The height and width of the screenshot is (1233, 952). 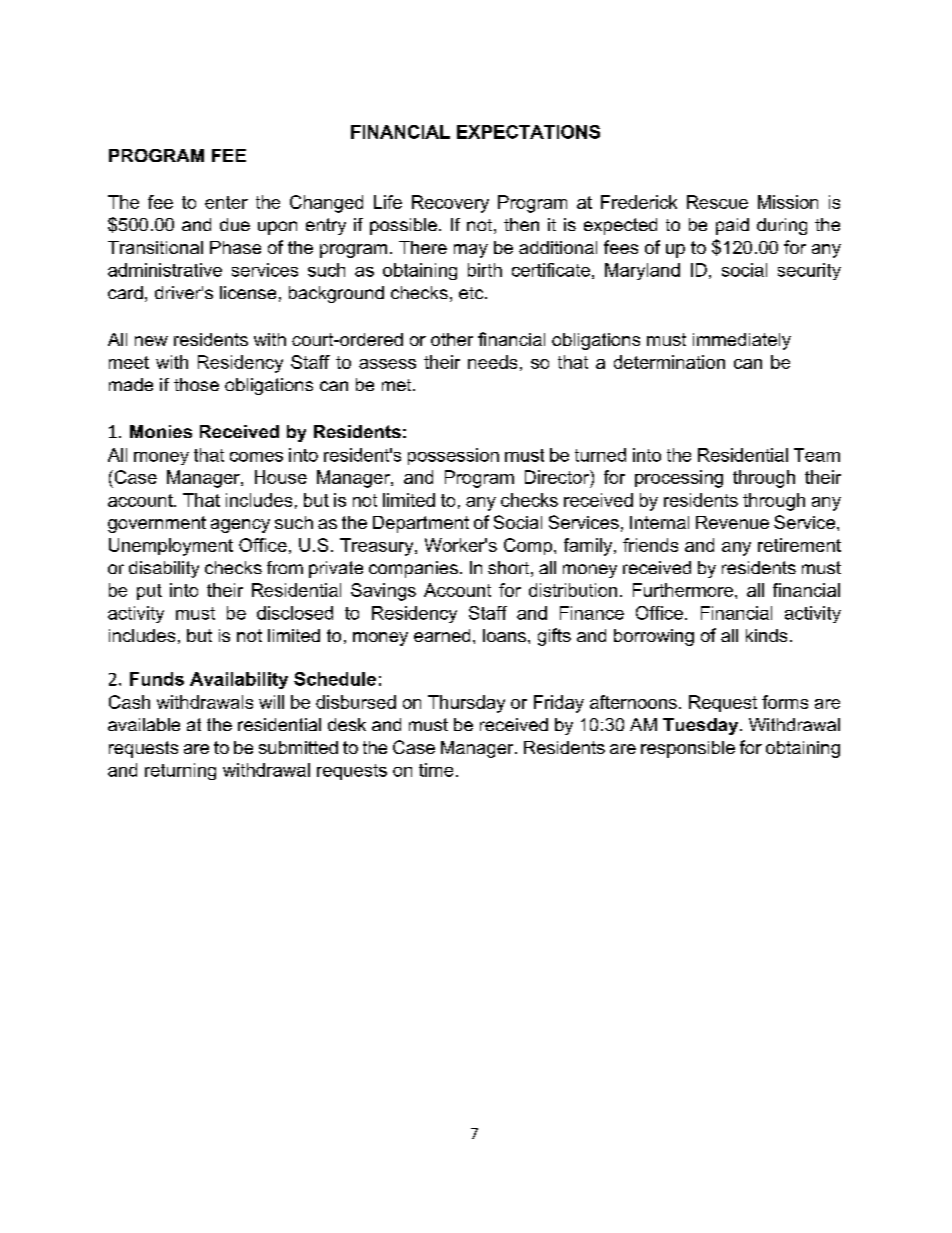 I want to click on returning, so click(x=180, y=771).
